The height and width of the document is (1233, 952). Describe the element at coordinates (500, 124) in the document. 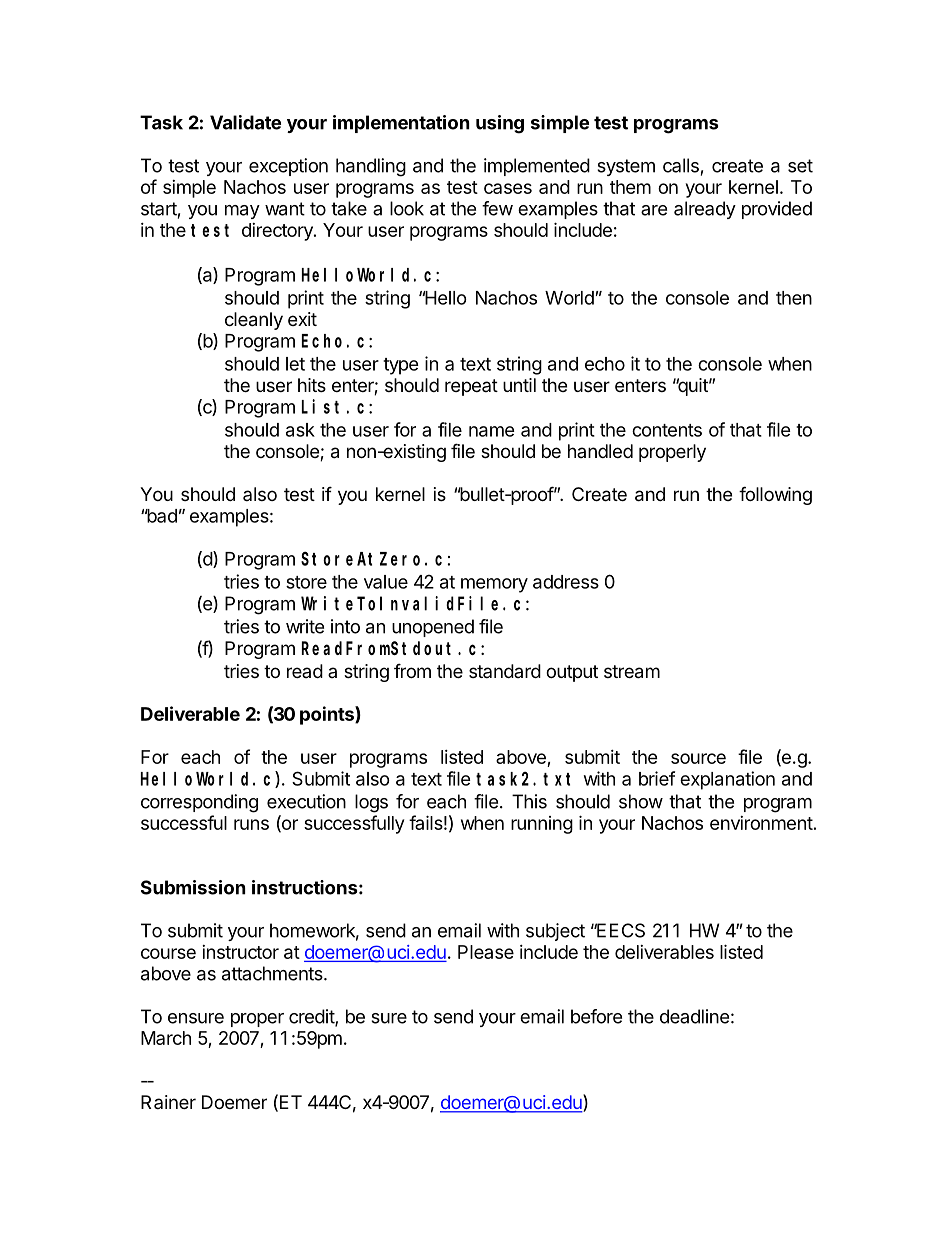

I see `using` at that location.
